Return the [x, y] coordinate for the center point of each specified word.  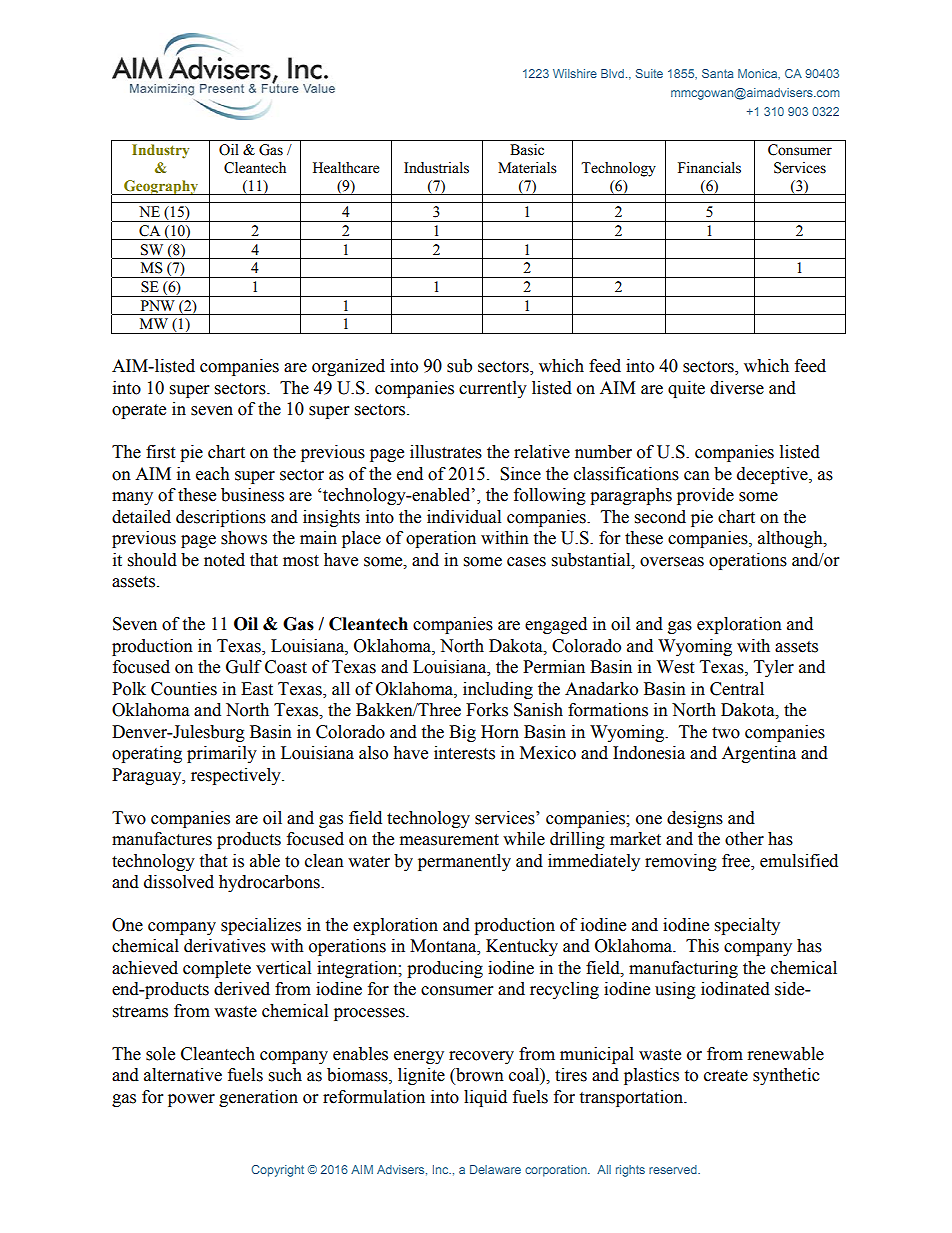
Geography [161, 187]
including [498, 690]
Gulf [244, 667]
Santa [718, 73]
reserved [674, 1169]
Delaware [495, 1169]
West [675, 667]
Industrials [436, 168]
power [191, 1100]
